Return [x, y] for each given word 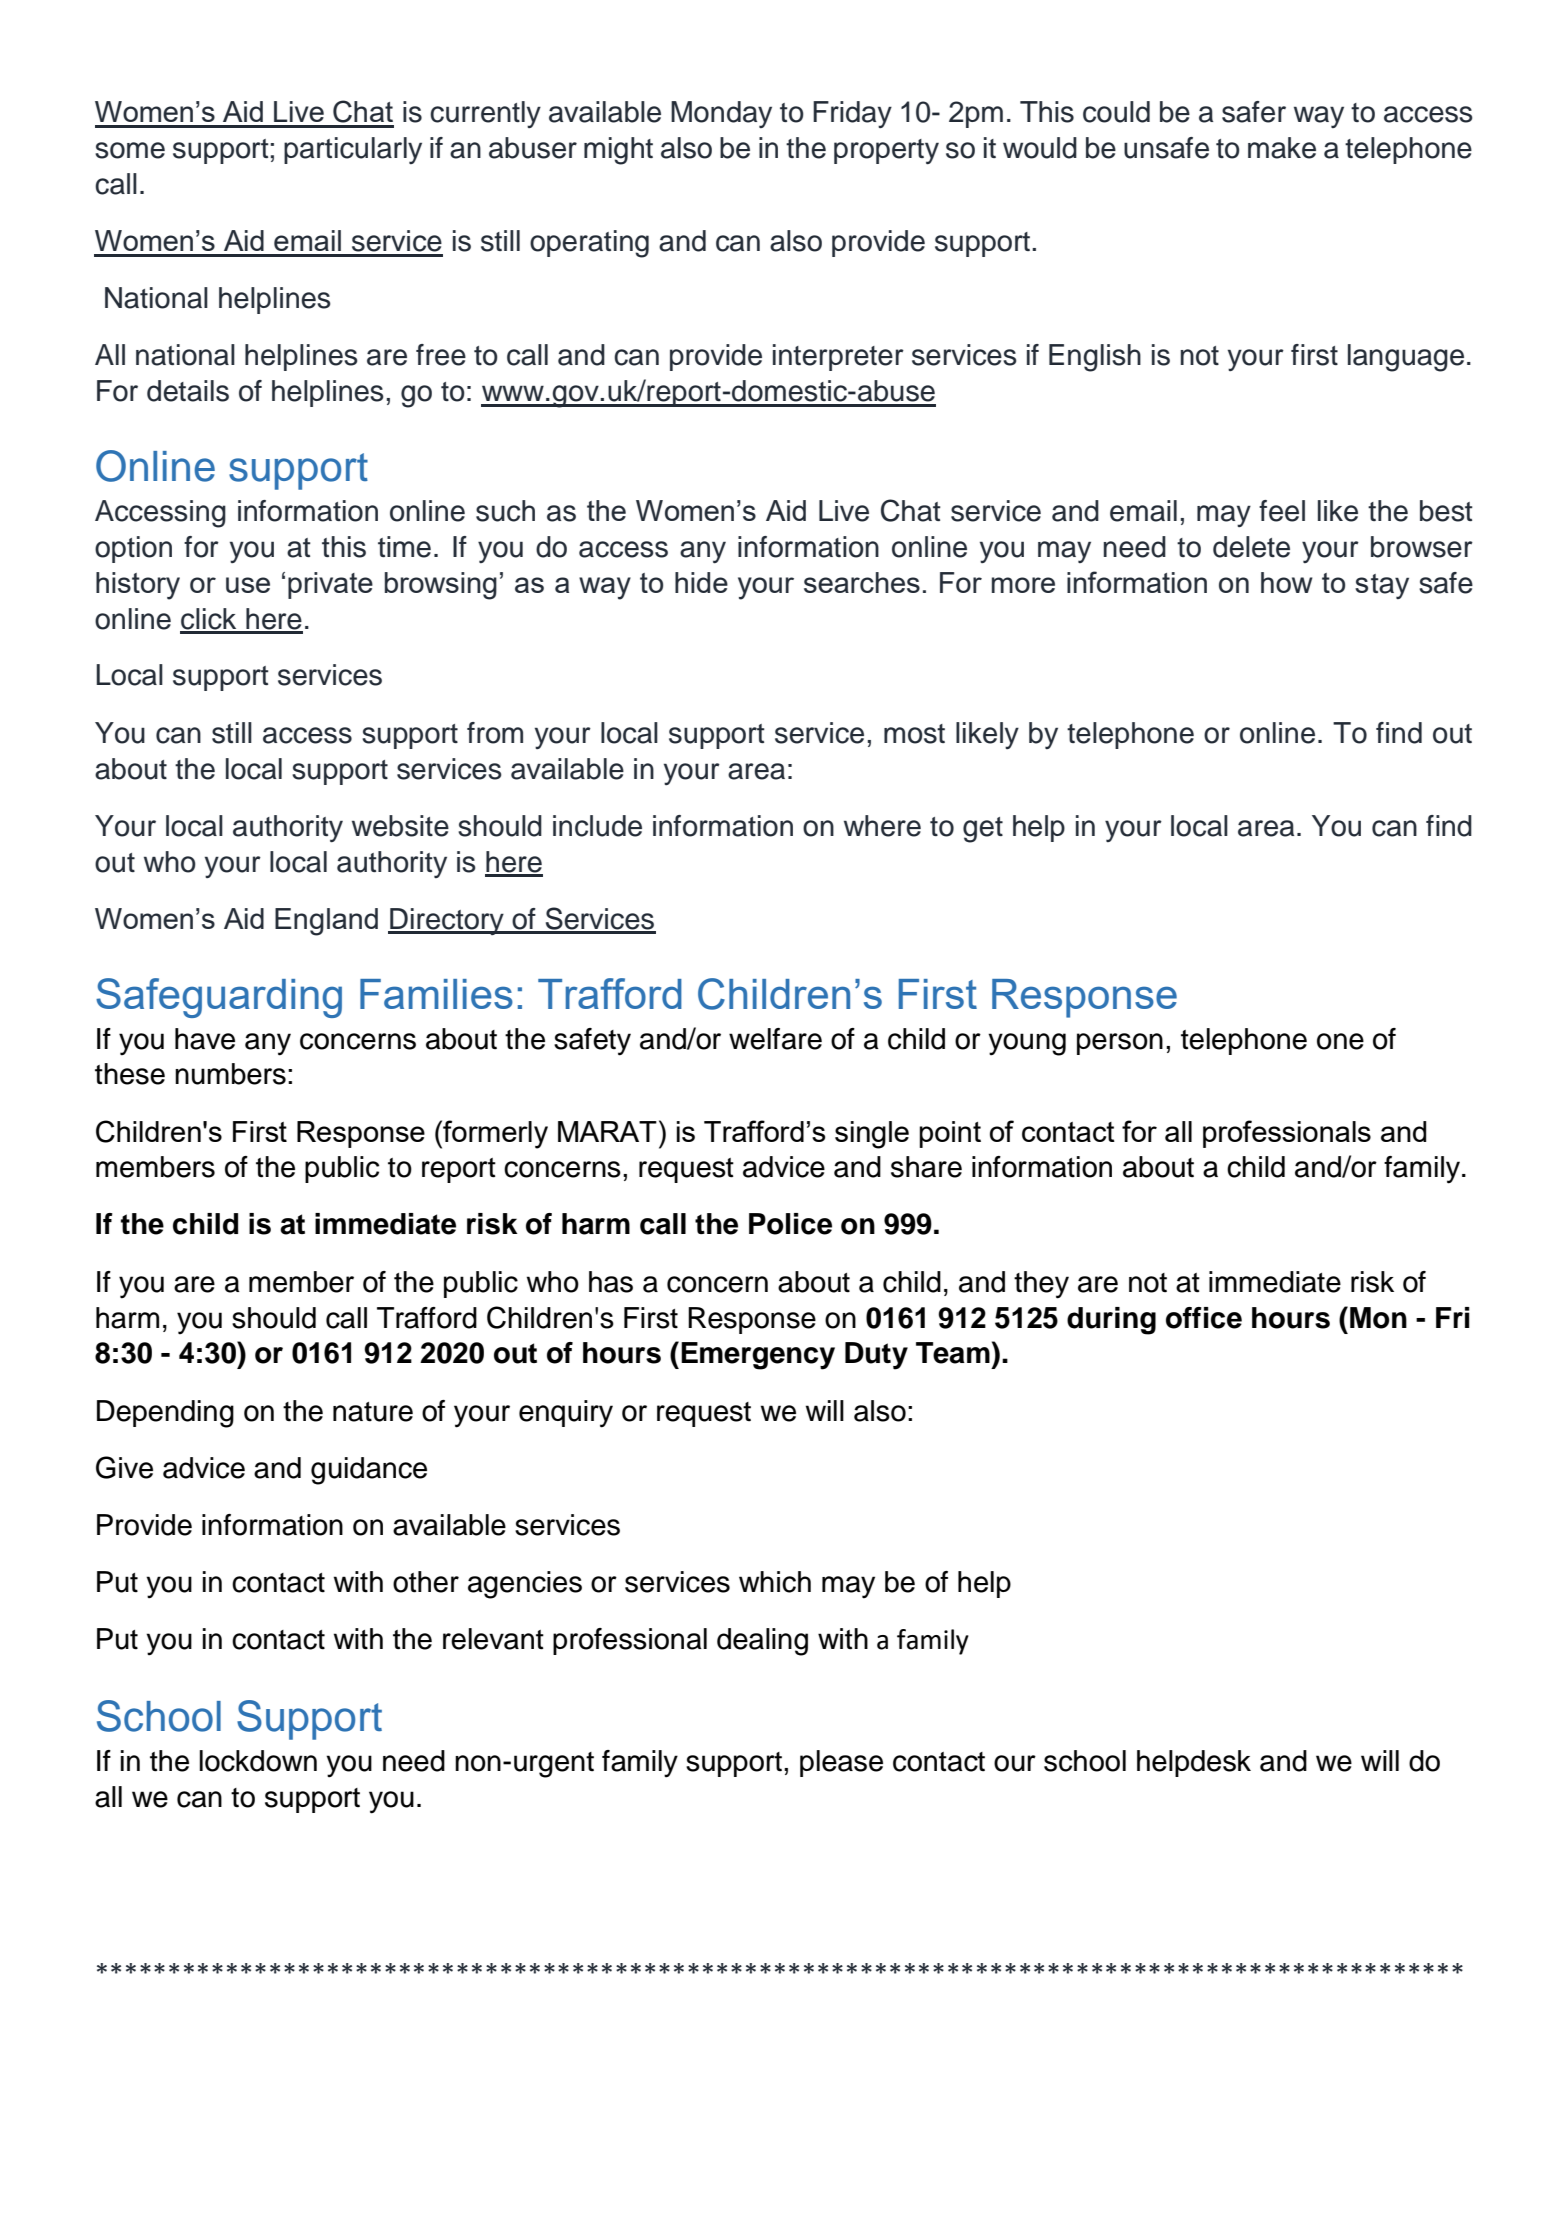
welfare [775, 1039]
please [841, 1763]
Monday [721, 114]
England [326, 922]
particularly [353, 150]
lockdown [258, 1761]
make [1282, 148]
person [1120, 1044]
